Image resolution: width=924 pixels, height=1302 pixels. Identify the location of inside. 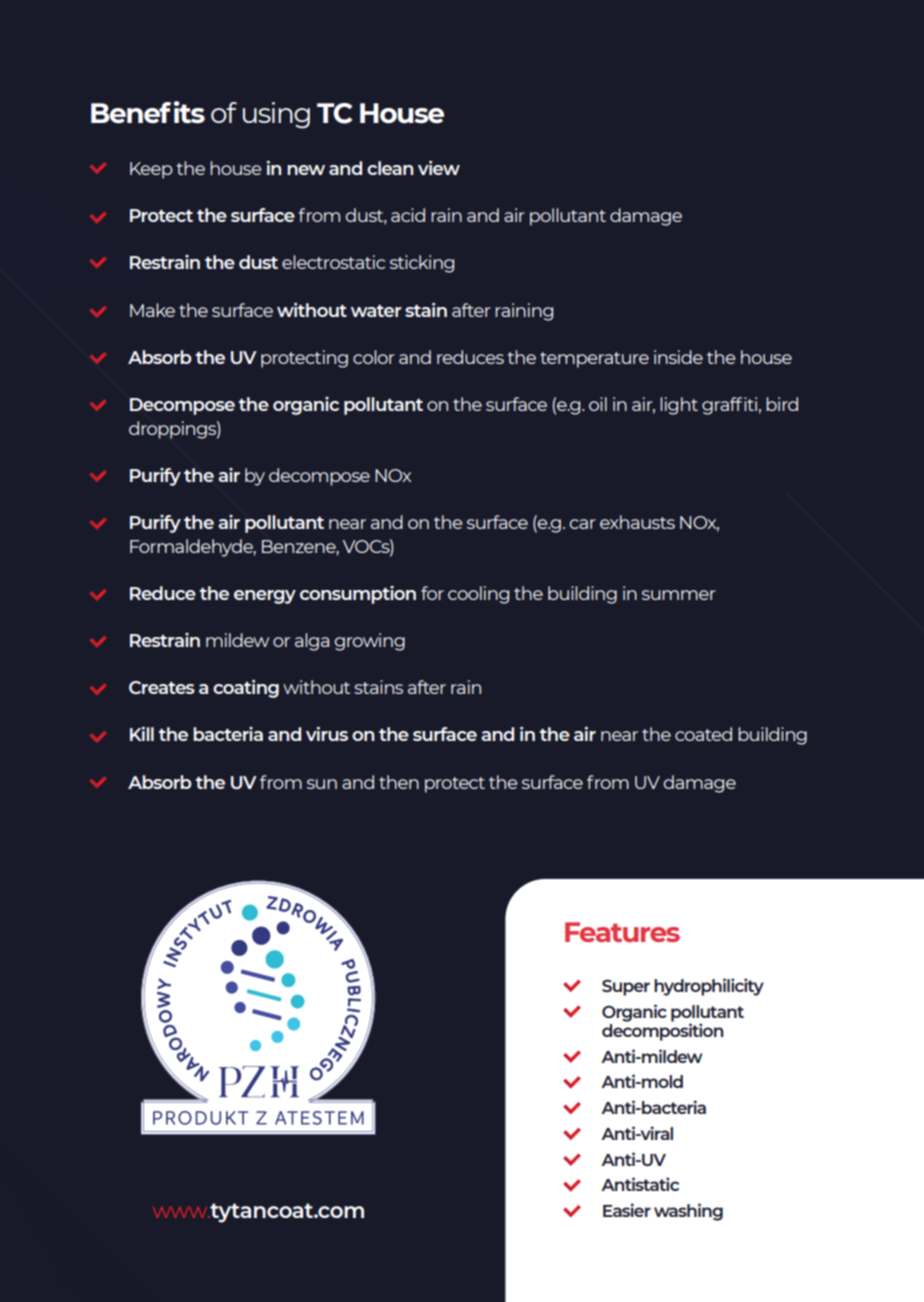
(678, 357).
